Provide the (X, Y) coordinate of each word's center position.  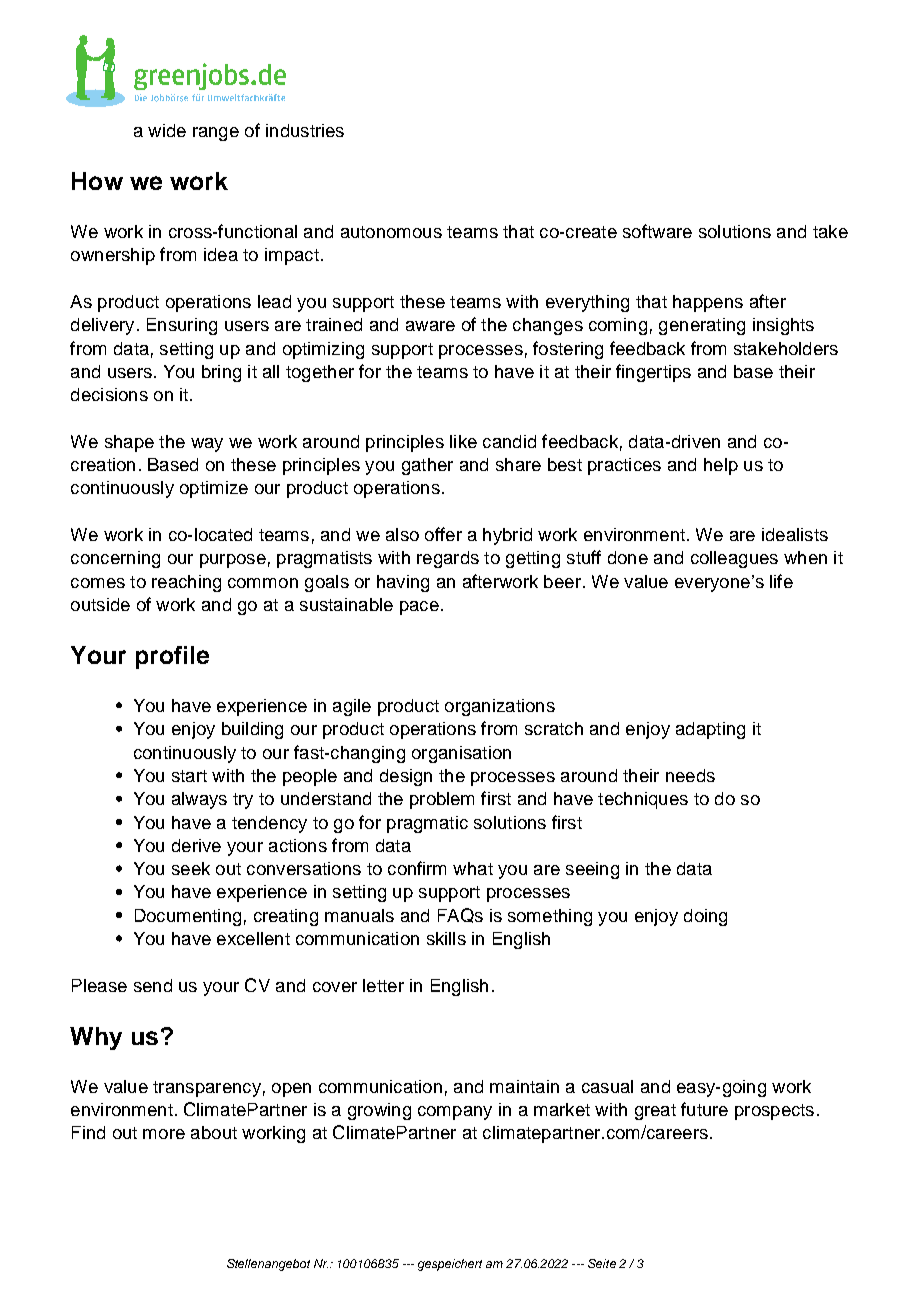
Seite (602, 1263)
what (473, 868)
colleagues (734, 559)
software (657, 231)
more (164, 1134)
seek (191, 868)
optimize (214, 489)
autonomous (391, 232)
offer (443, 534)
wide (167, 130)
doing (705, 917)
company (455, 1113)
